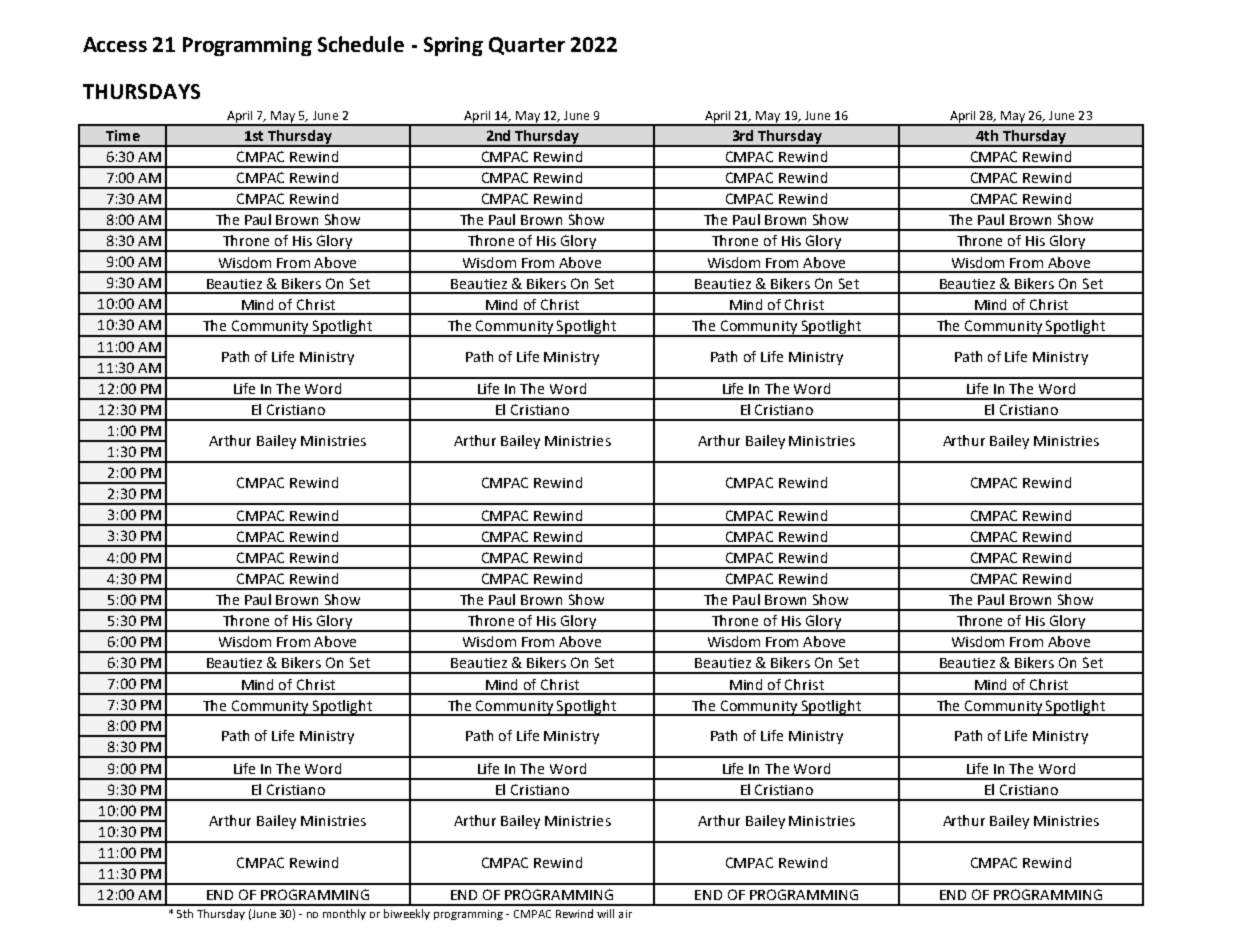 The image size is (1233, 952). Describe the element at coordinates (361, 44) in the screenshot. I see `Schedule` at that location.
